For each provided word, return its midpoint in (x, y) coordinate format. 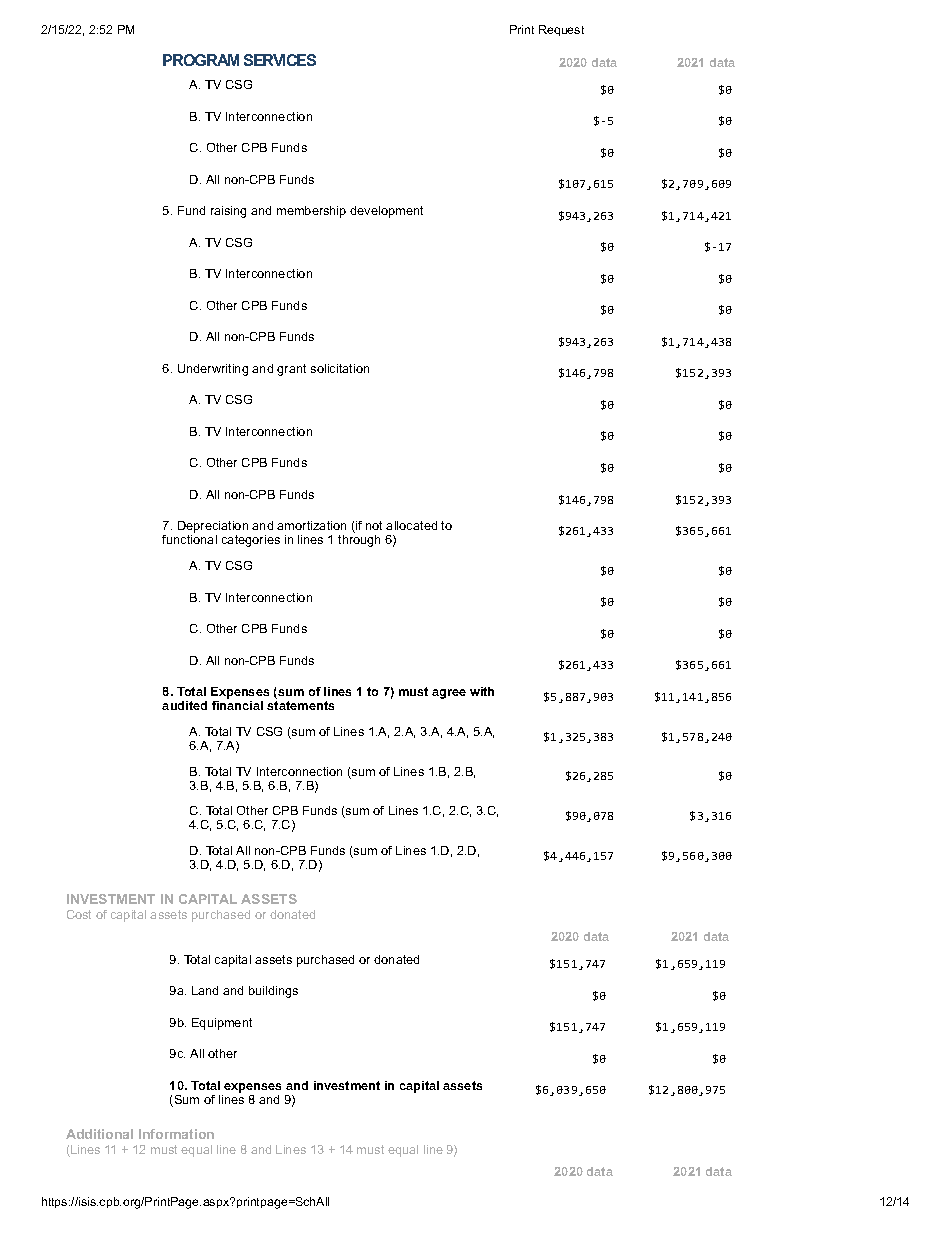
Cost (79, 914)
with (482, 691)
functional (189, 539)
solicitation (340, 368)
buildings (273, 992)
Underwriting (213, 370)
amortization (311, 525)
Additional (99, 1134)
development (386, 212)
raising (228, 212)
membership (311, 212)
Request (561, 30)
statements (300, 705)
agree (449, 694)
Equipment (222, 1024)
